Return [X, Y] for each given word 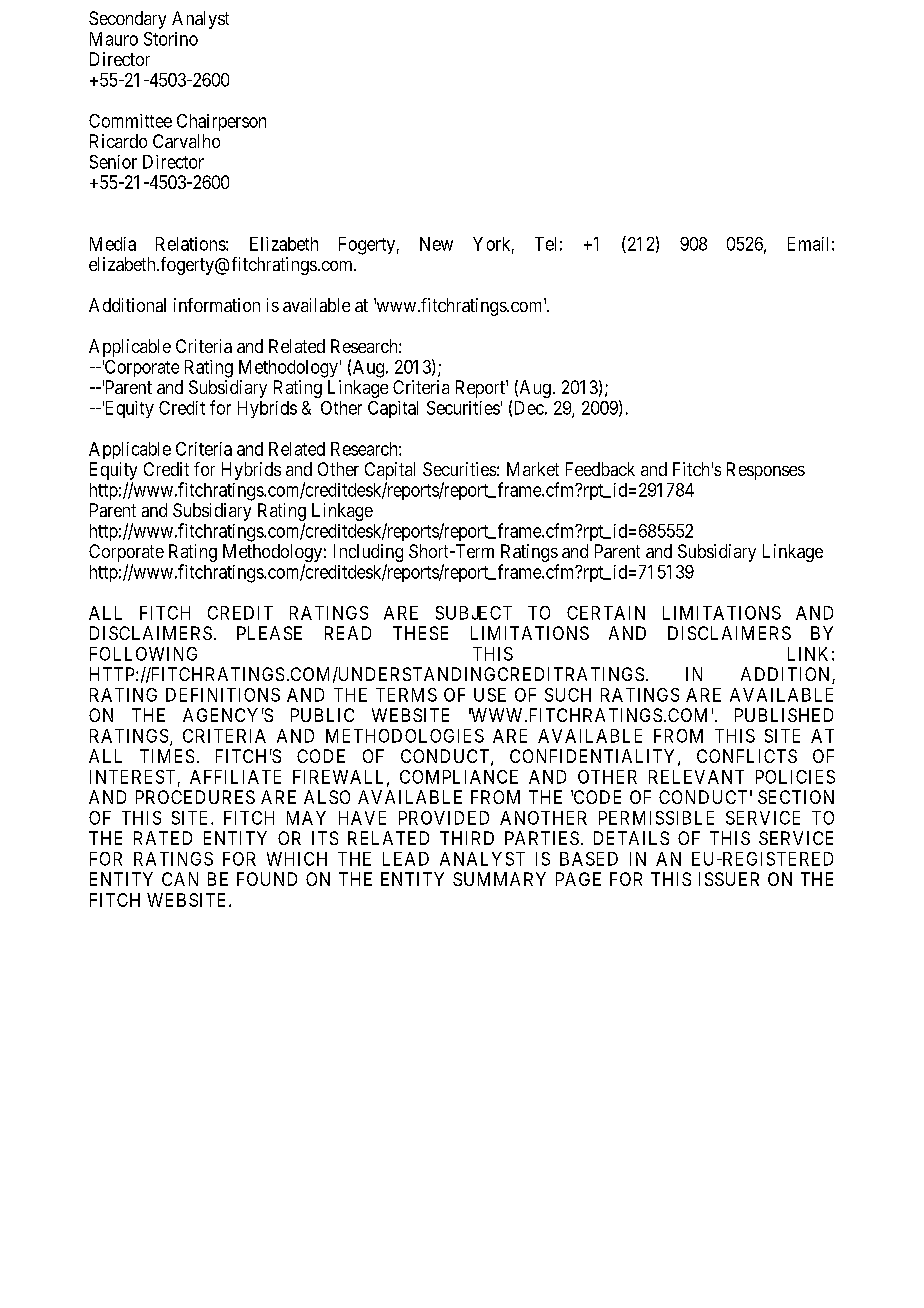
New [436, 244]
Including [368, 554]
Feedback [600, 469]
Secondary [127, 20]
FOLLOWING [143, 654]
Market [533, 469]
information [217, 305]
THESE [420, 633]
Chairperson [221, 122]
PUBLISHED [784, 715]
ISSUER [729, 879]
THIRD [467, 838]
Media [113, 244]
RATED [163, 838]
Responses [766, 471]
